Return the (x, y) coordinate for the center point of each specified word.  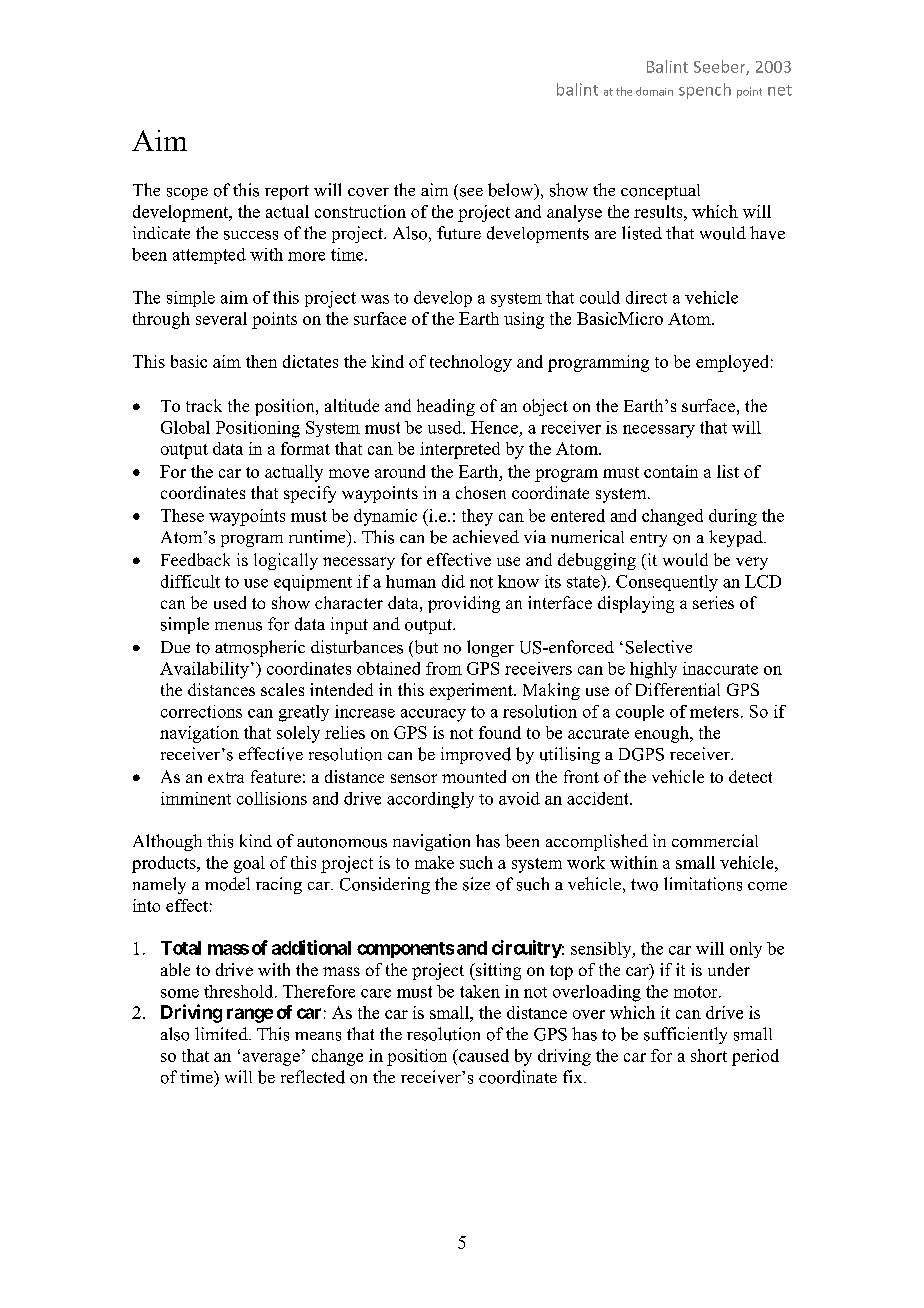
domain (654, 91)
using (524, 320)
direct (646, 297)
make (434, 862)
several (221, 318)
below (512, 191)
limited (222, 1033)
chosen (481, 492)
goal (249, 864)
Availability (204, 670)
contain (671, 471)
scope (187, 194)
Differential (678, 689)
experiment (472, 691)
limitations (703, 884)
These (182, 515)
